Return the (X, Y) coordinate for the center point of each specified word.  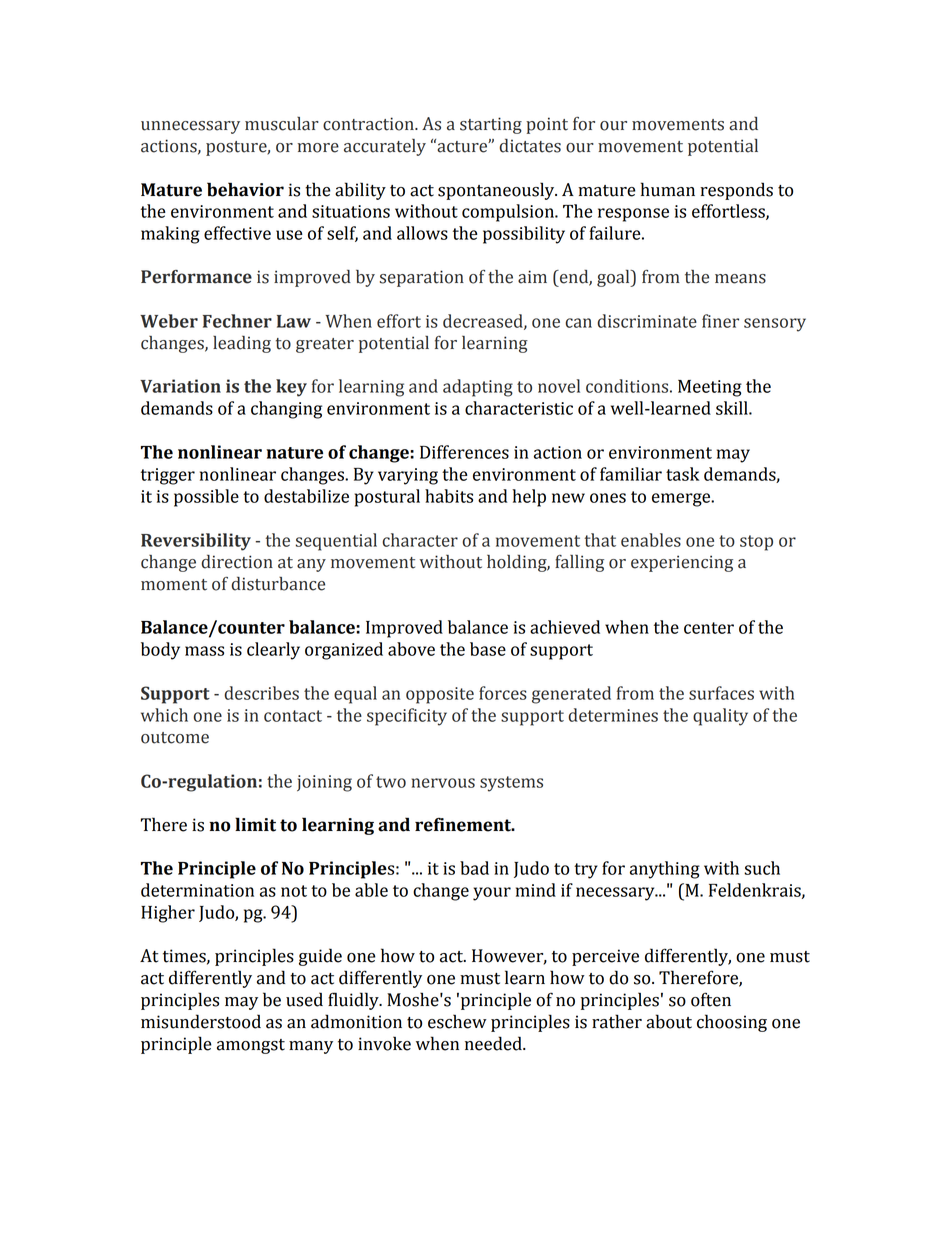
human (668, 189)
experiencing (682, 563)
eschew (457, 1021)
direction (237, 562)
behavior (245, 189)
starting (491, 125)
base (488, 649)
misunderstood (201, 1021)
